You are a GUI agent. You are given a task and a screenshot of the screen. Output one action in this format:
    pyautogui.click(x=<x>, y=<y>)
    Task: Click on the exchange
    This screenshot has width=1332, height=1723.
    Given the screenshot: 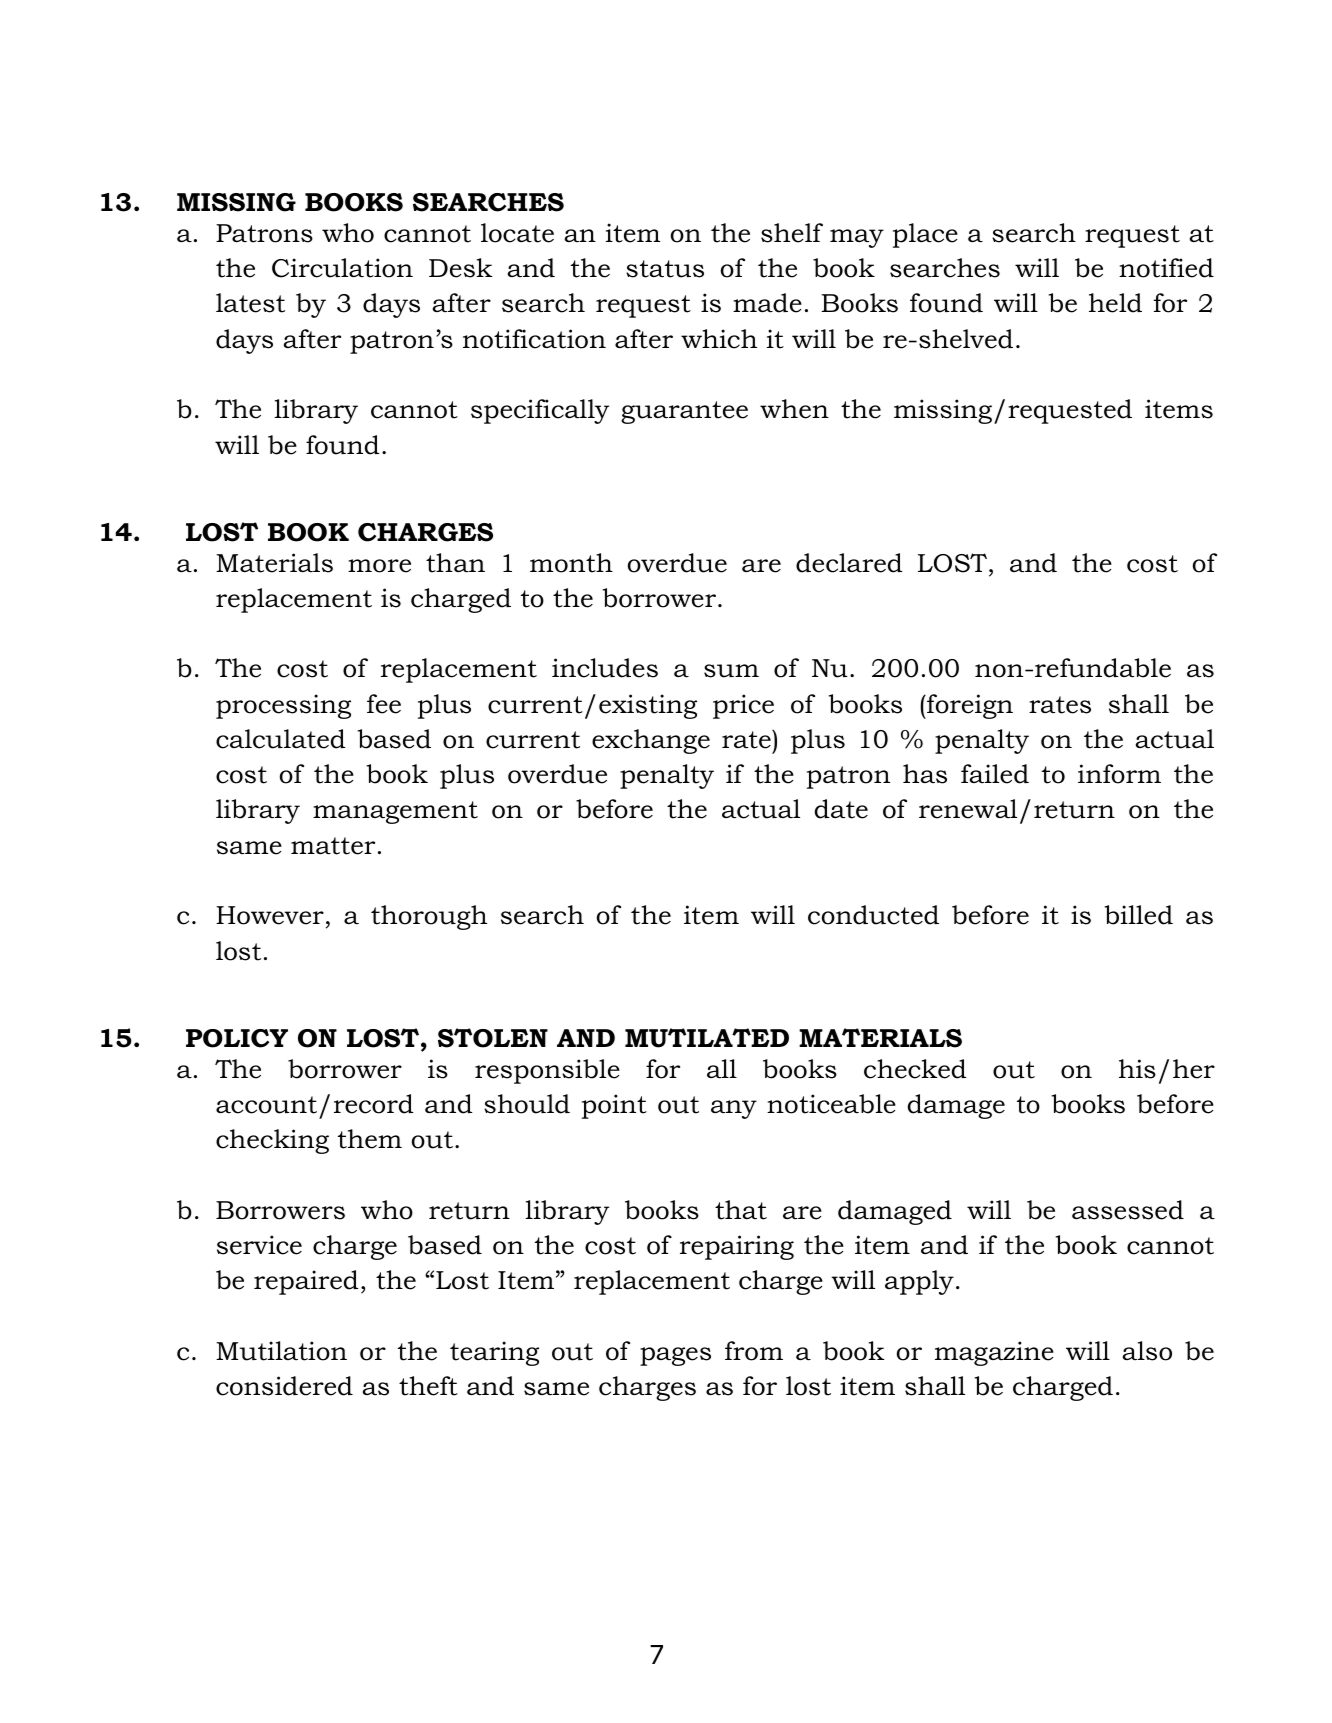 What is the action you would take?
    pyautogui.click(x=651, y=741)
